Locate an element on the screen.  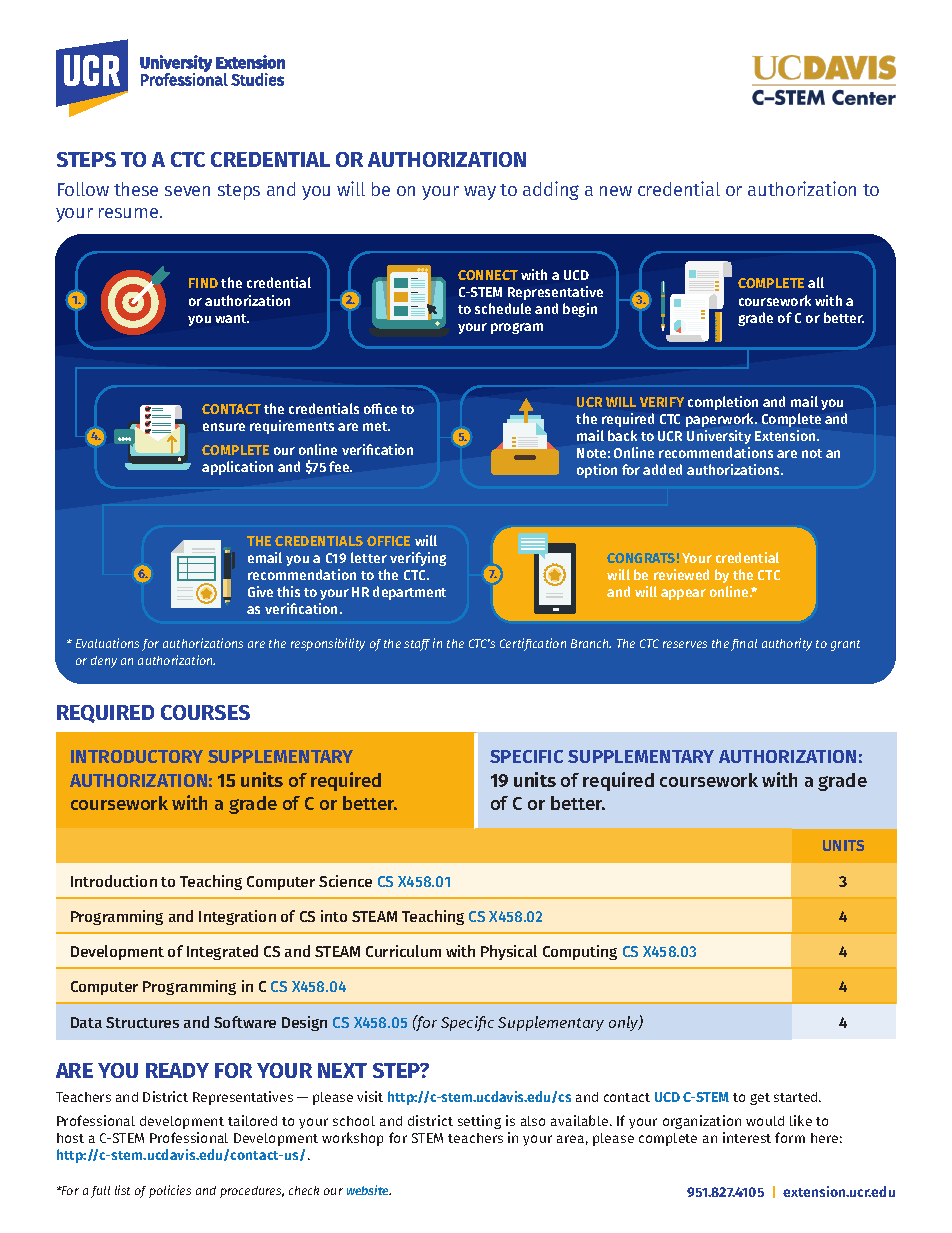
COURSES is located at coordinates (205, 712).
